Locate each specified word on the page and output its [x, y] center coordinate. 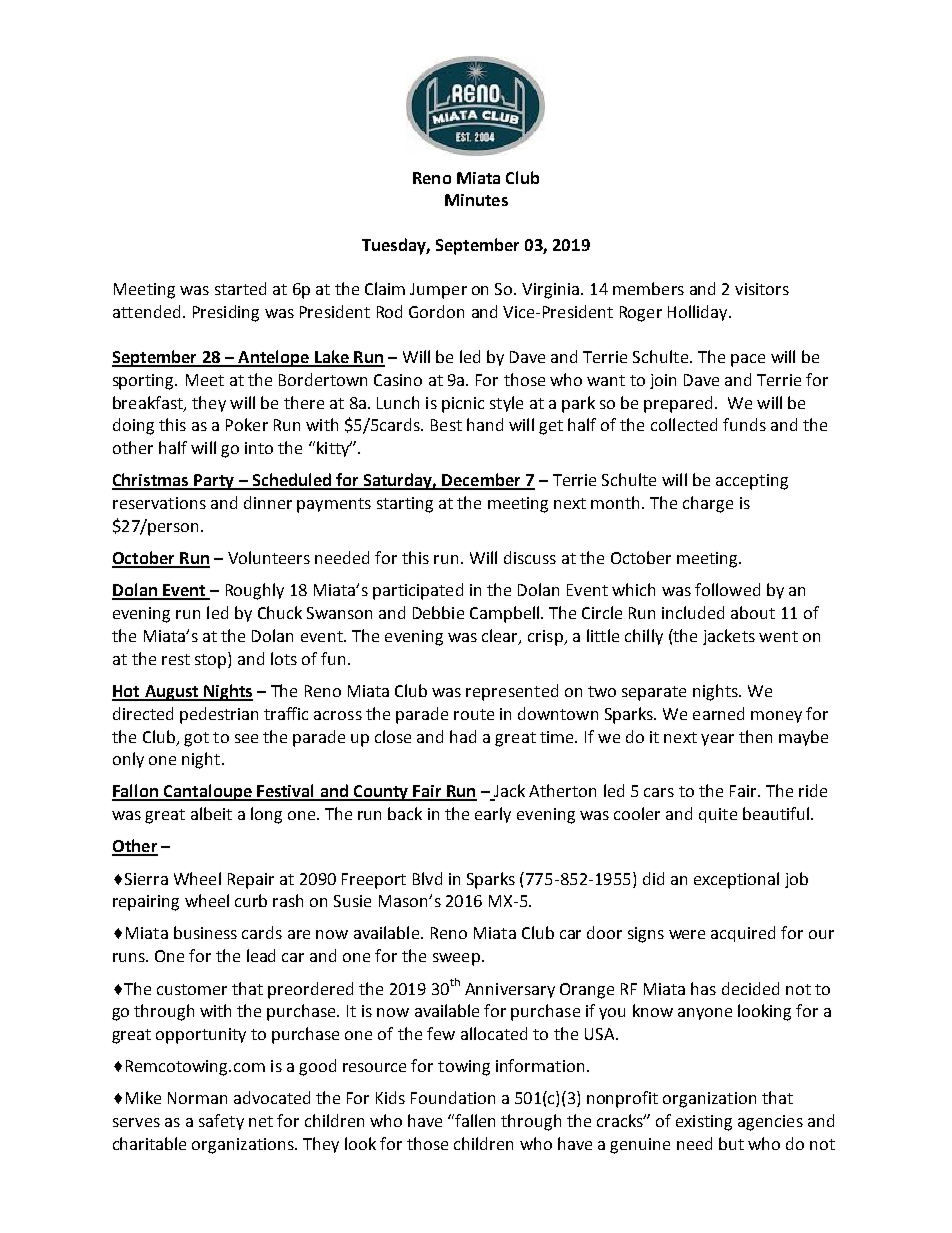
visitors [762, 289]
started [240, 288]
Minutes [476, 200]
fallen [474, 1120]
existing [704, 1123]
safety [221, 1122]
